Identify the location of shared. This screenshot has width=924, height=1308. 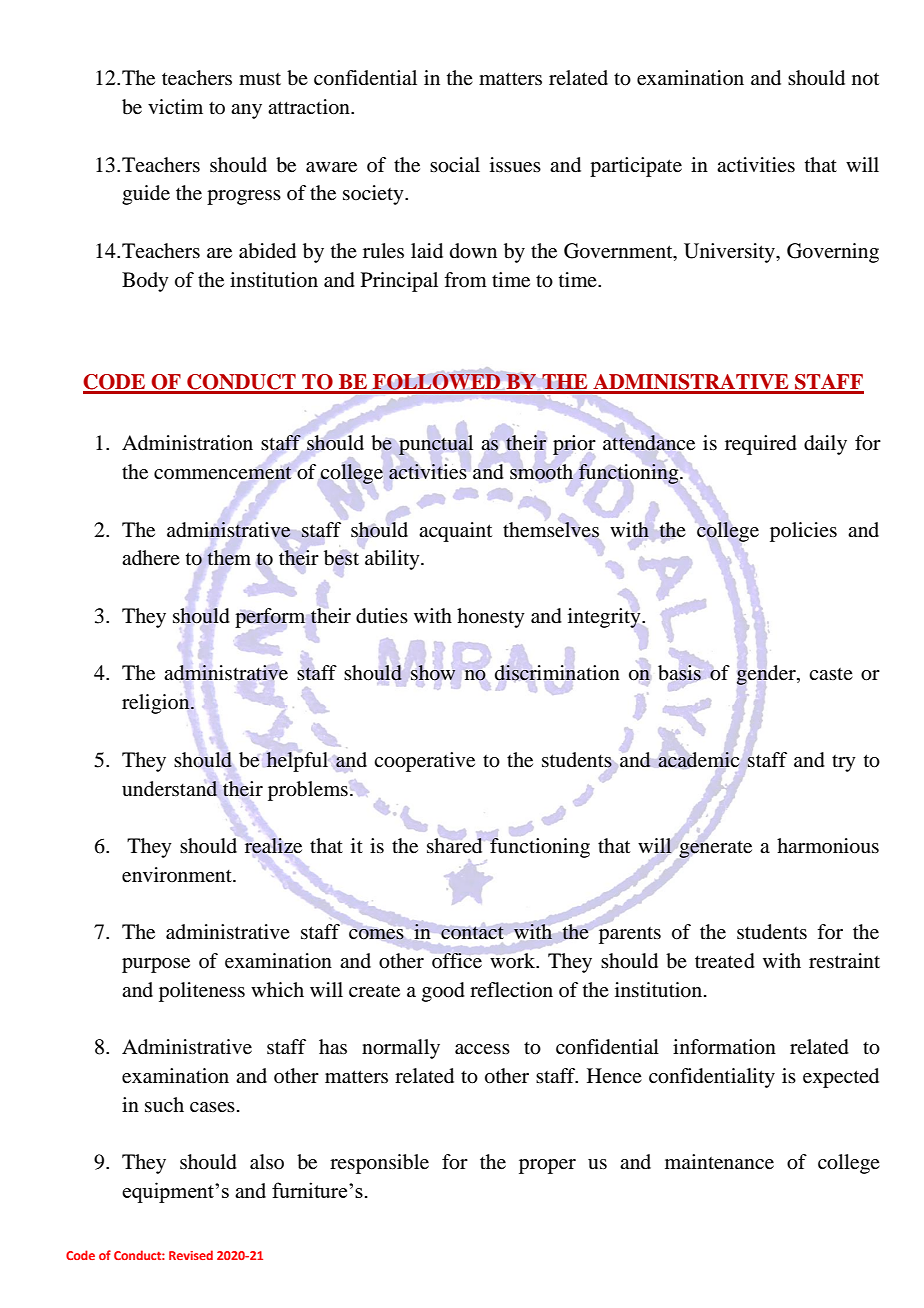
(454, 845).
